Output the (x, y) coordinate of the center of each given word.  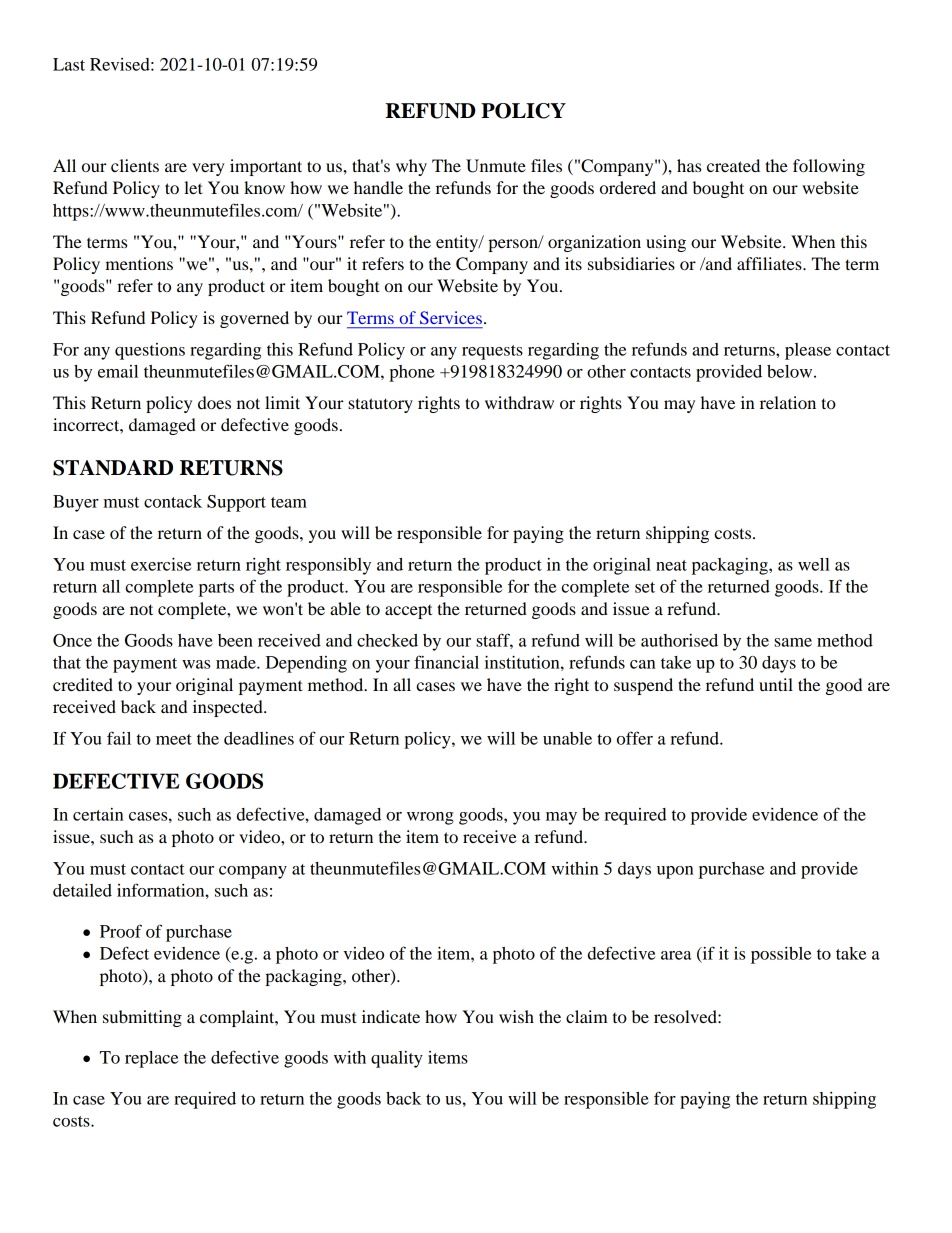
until (776, 684)
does (214, 402)
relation (788, 402)
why (411, 167)
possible (781, 955)
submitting (142, 1018)
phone (412, 373)
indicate (391, 1016)
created (733, 165)
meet (174, 739)
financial (446, 662)
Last (69, 64)
